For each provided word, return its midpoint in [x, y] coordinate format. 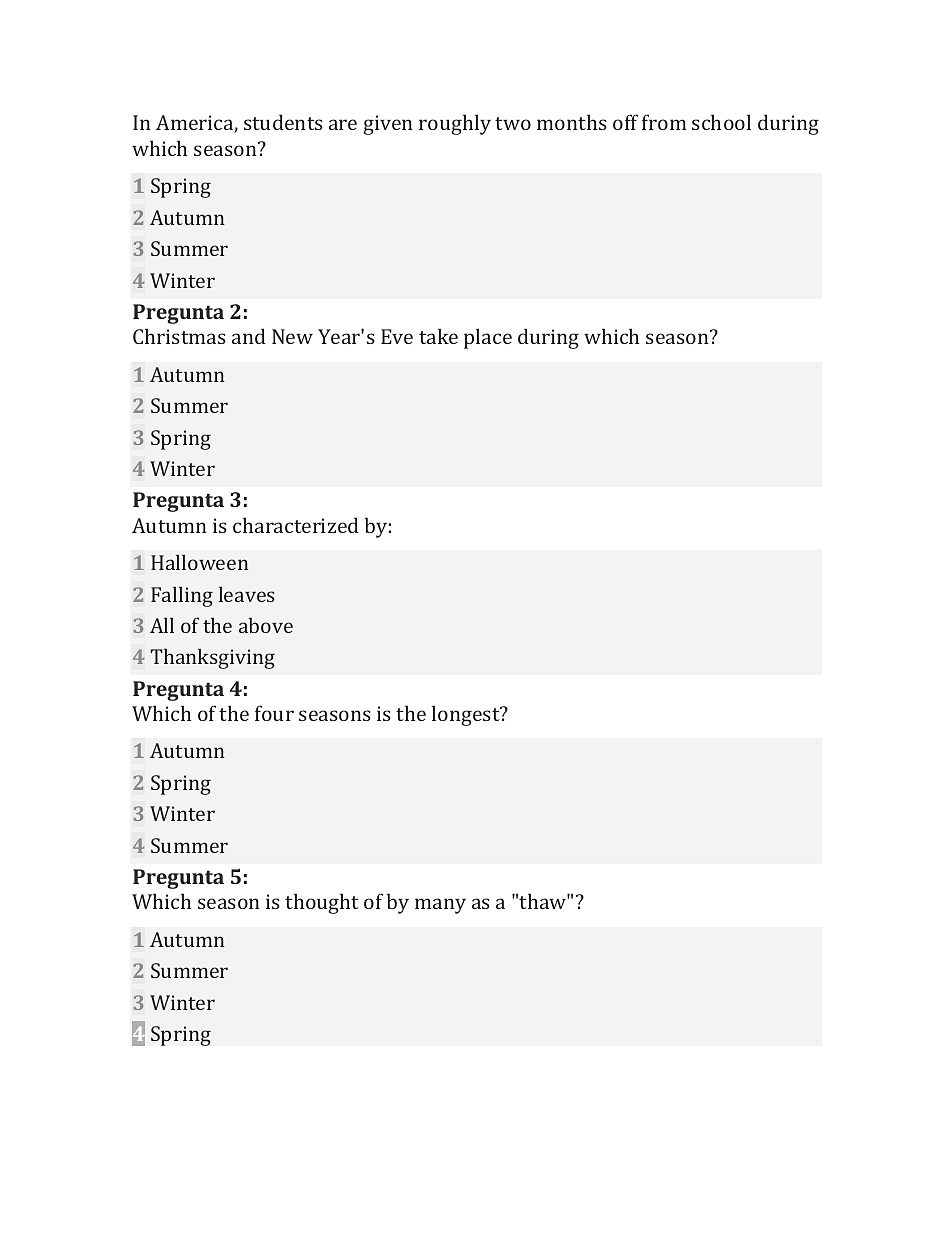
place [488, 338]
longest [467, 715]
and [249, 336]
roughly [455, 124]
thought [322, 903]
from [664, 122]
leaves [247, 594]
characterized [296, 525]
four [274, 713]
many [440, 906]
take [438, 336]
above [266, 625]
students [283, 122]
